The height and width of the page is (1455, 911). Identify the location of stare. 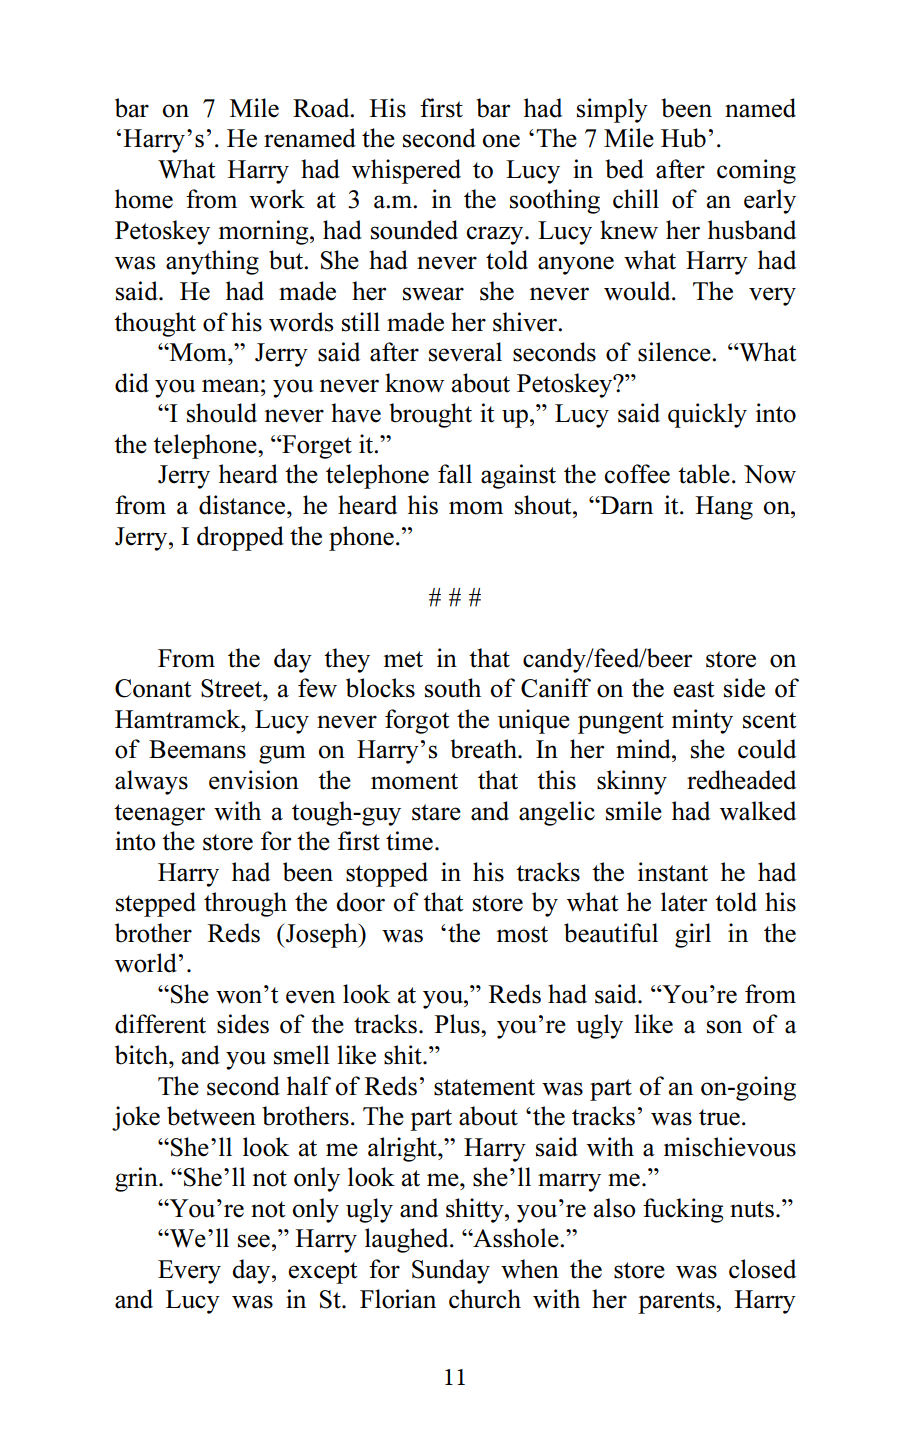
(436, 812).
